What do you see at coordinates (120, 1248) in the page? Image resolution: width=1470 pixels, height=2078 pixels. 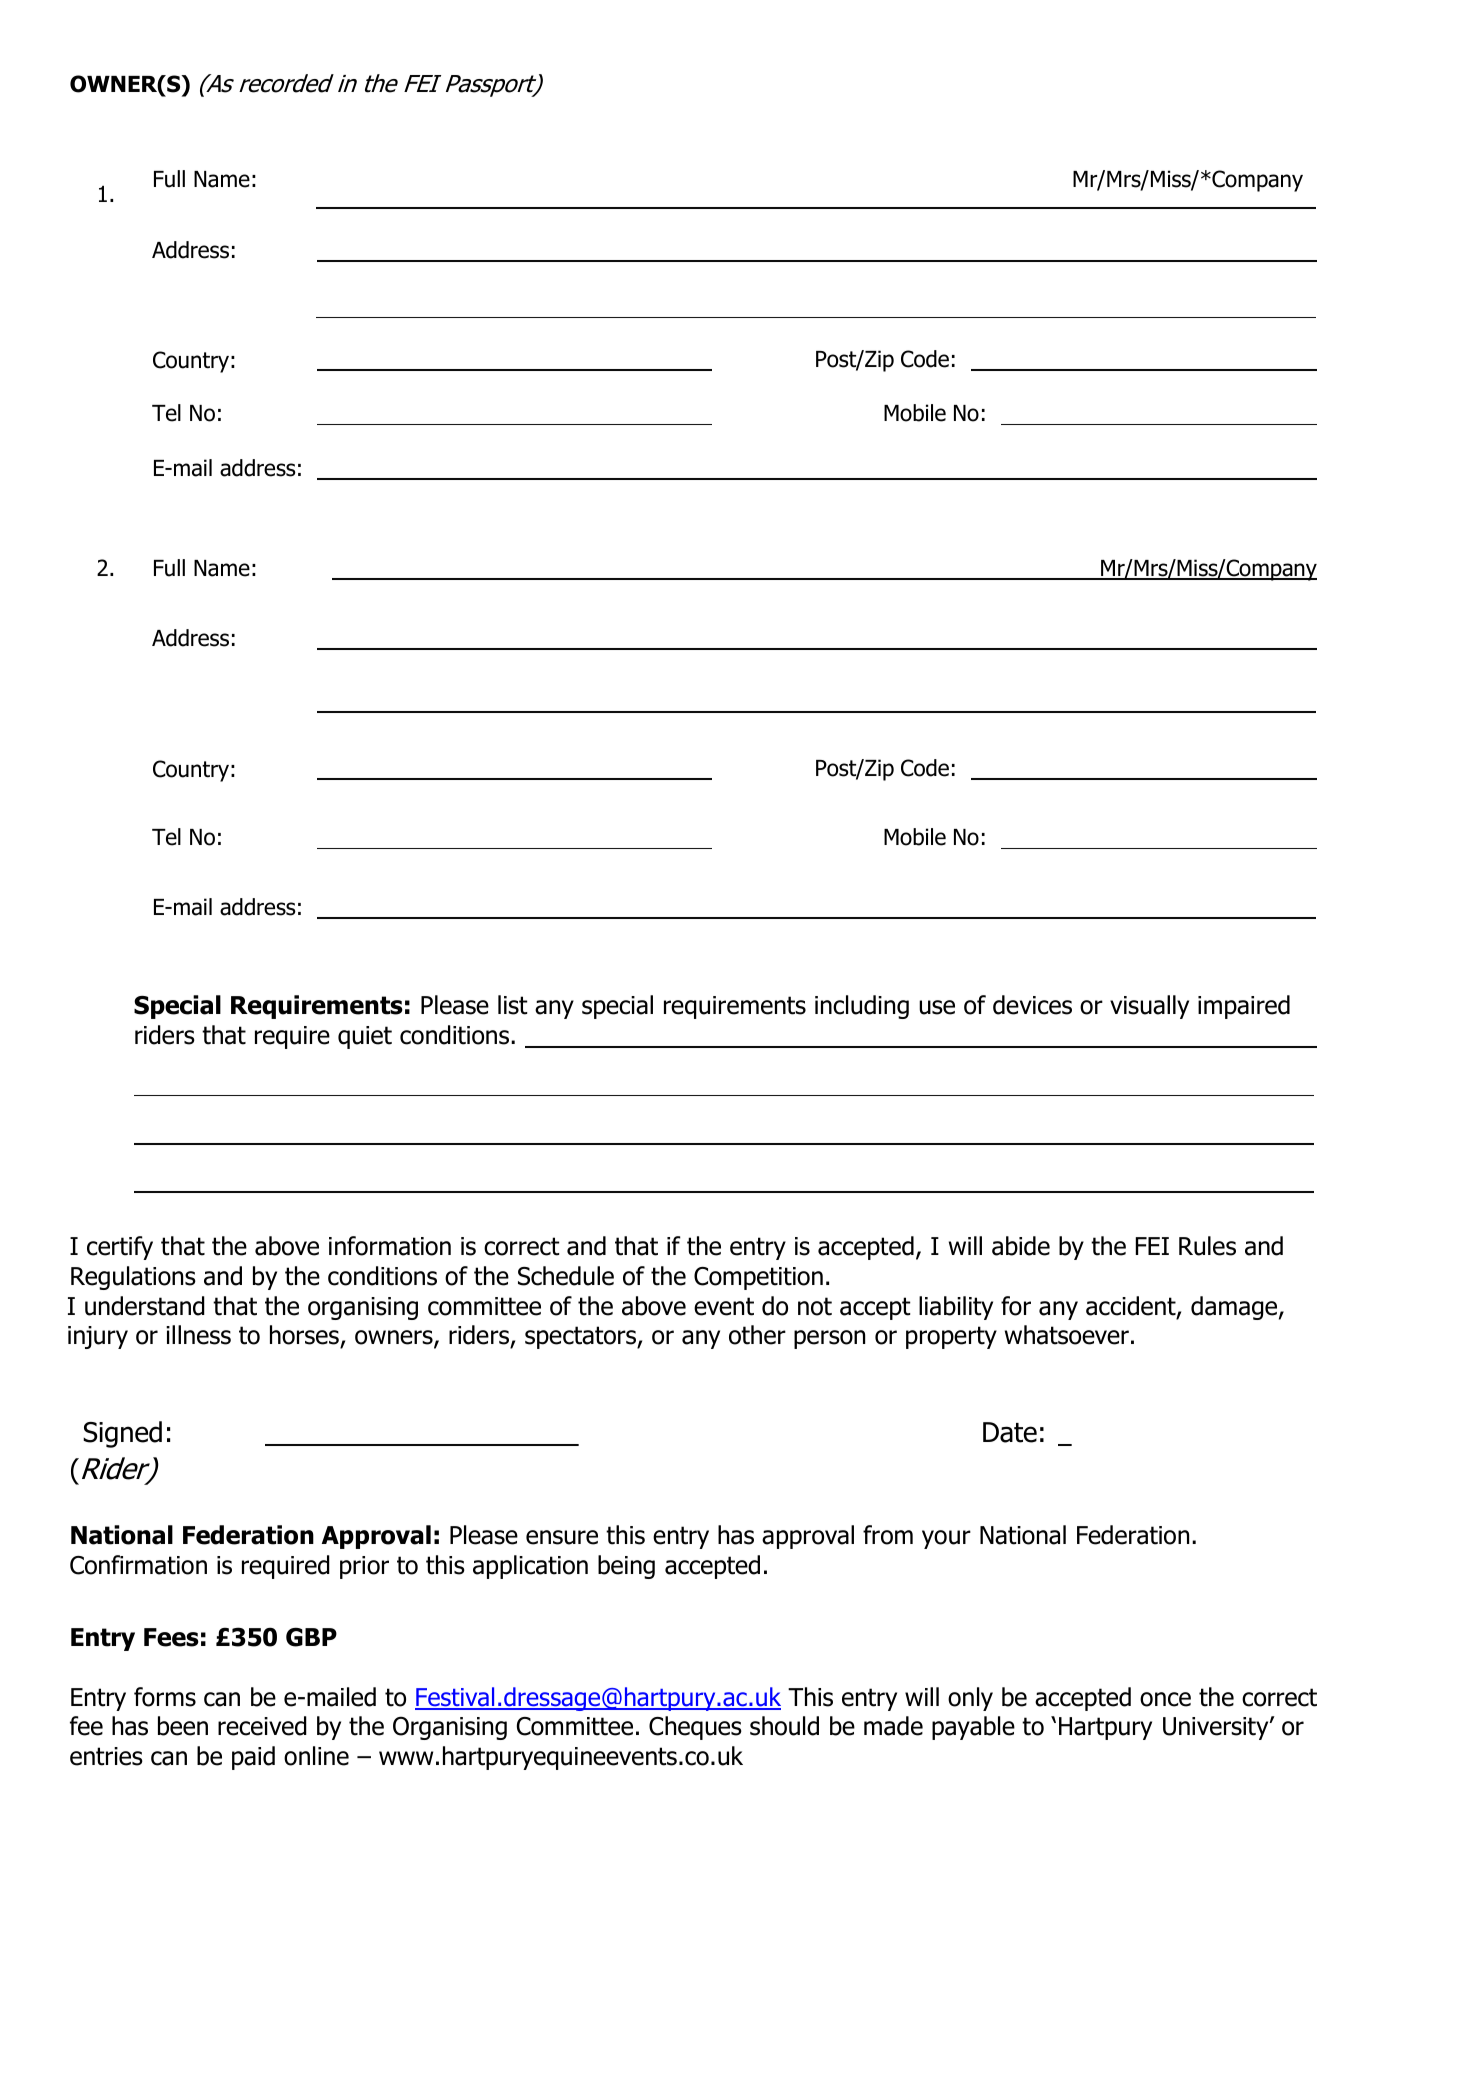 I see `certify` at bounding box center [120, 1248].
